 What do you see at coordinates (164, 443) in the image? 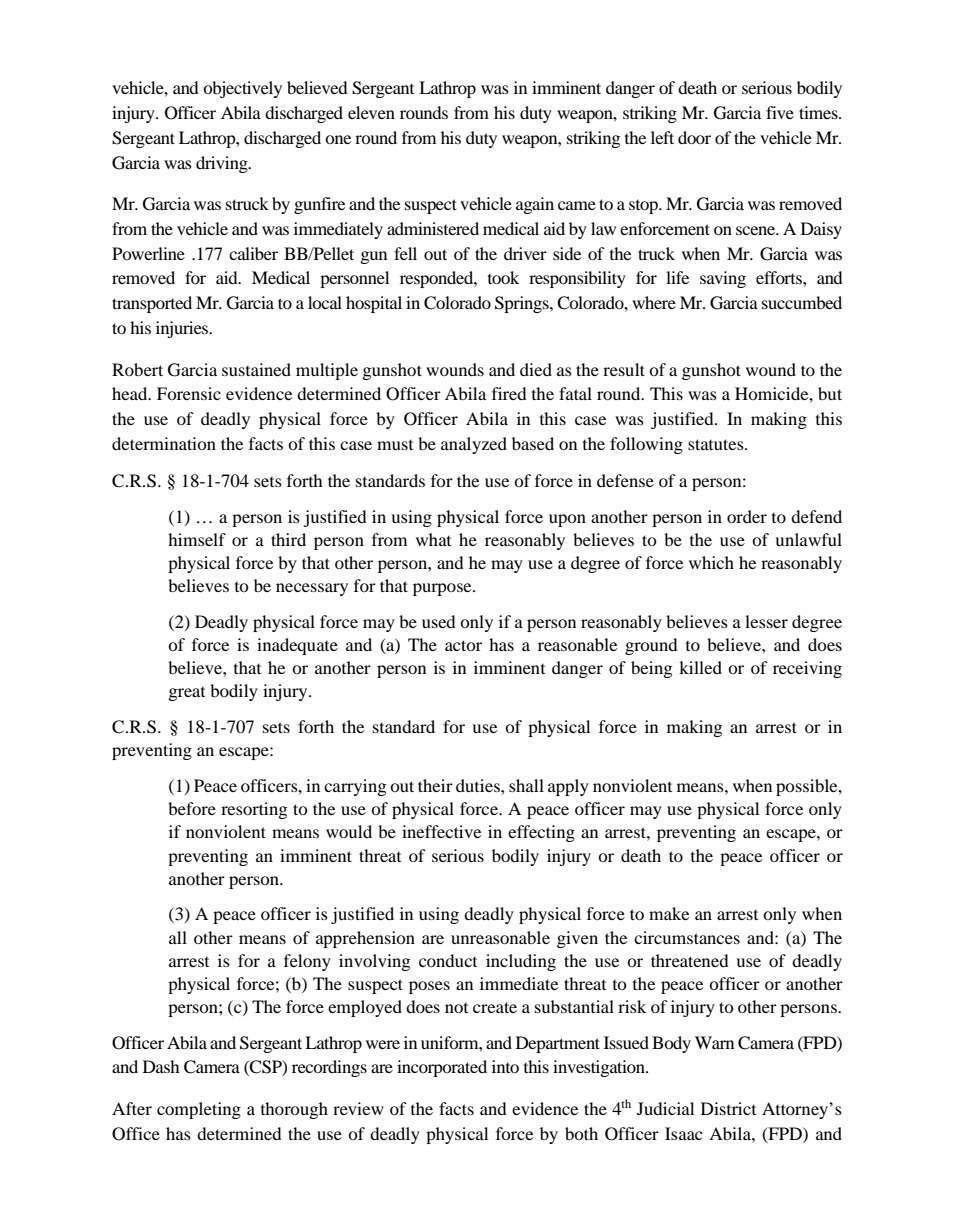
I see `determination` at bounding box center [164, 443].
